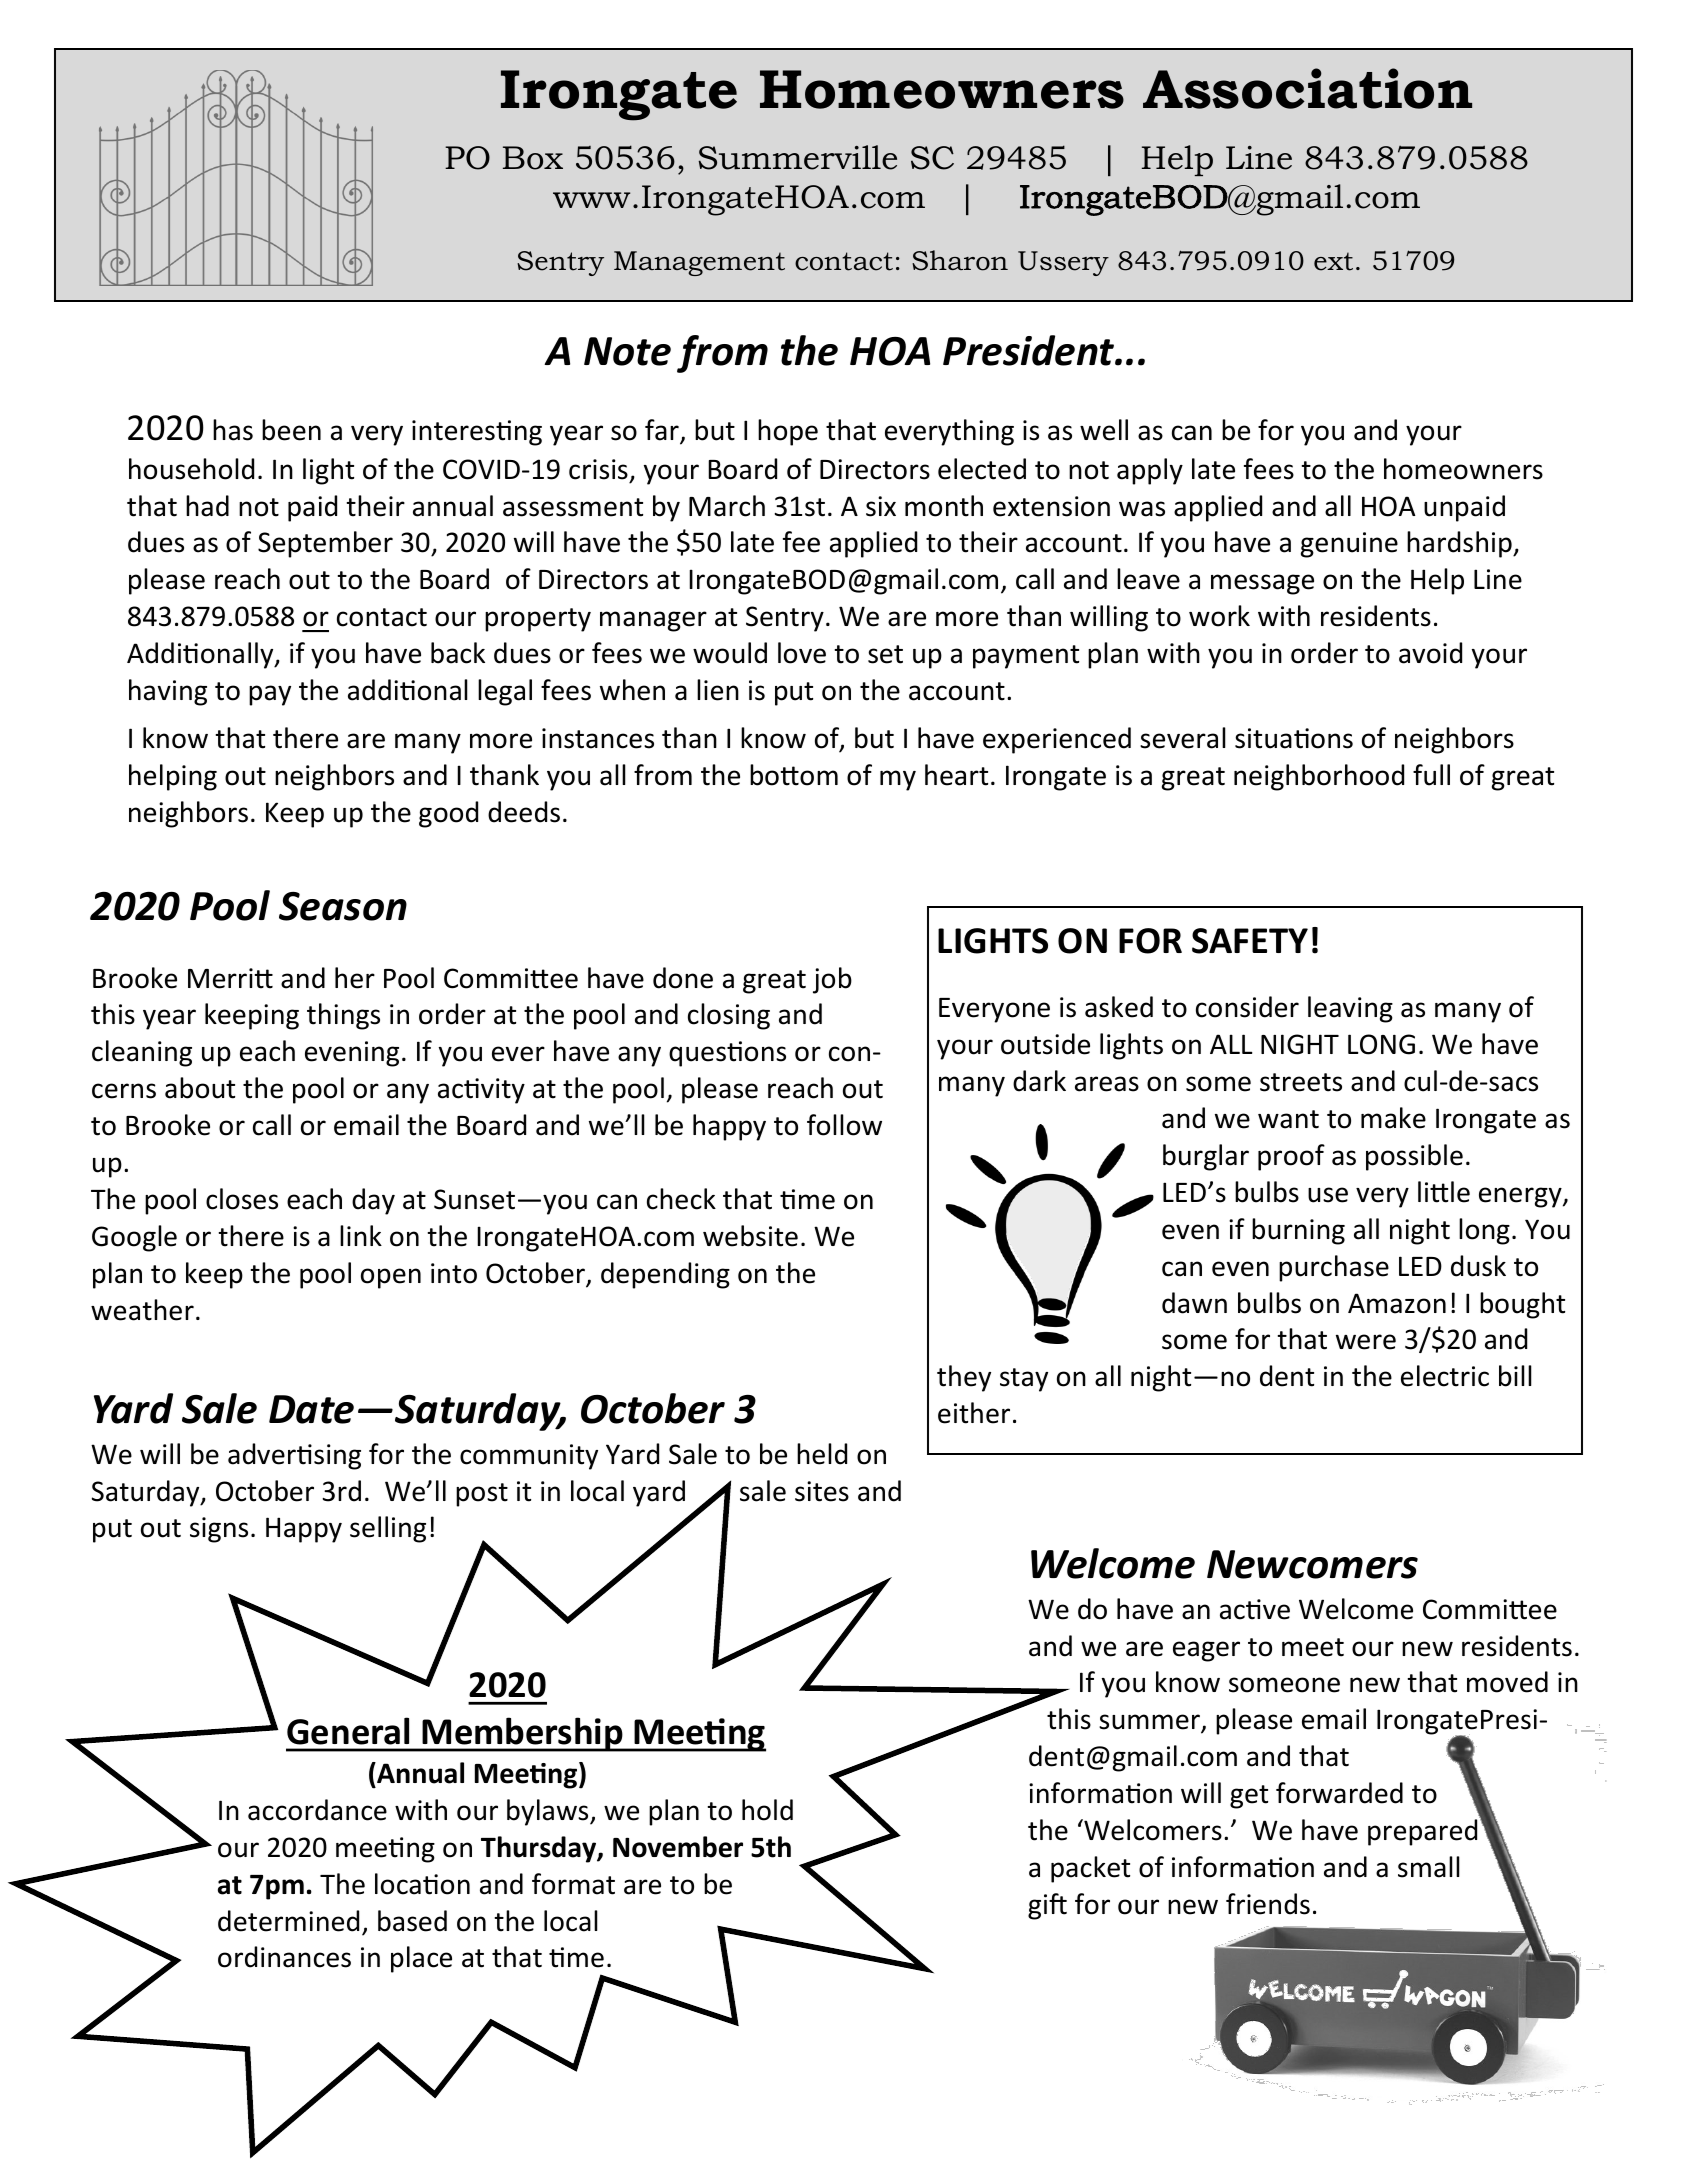 The height and width of the image is (2176, 1681). What do you see at coordinates (960, 260) in the image?
I see `Sharon` at bounding box center [960, 260].
